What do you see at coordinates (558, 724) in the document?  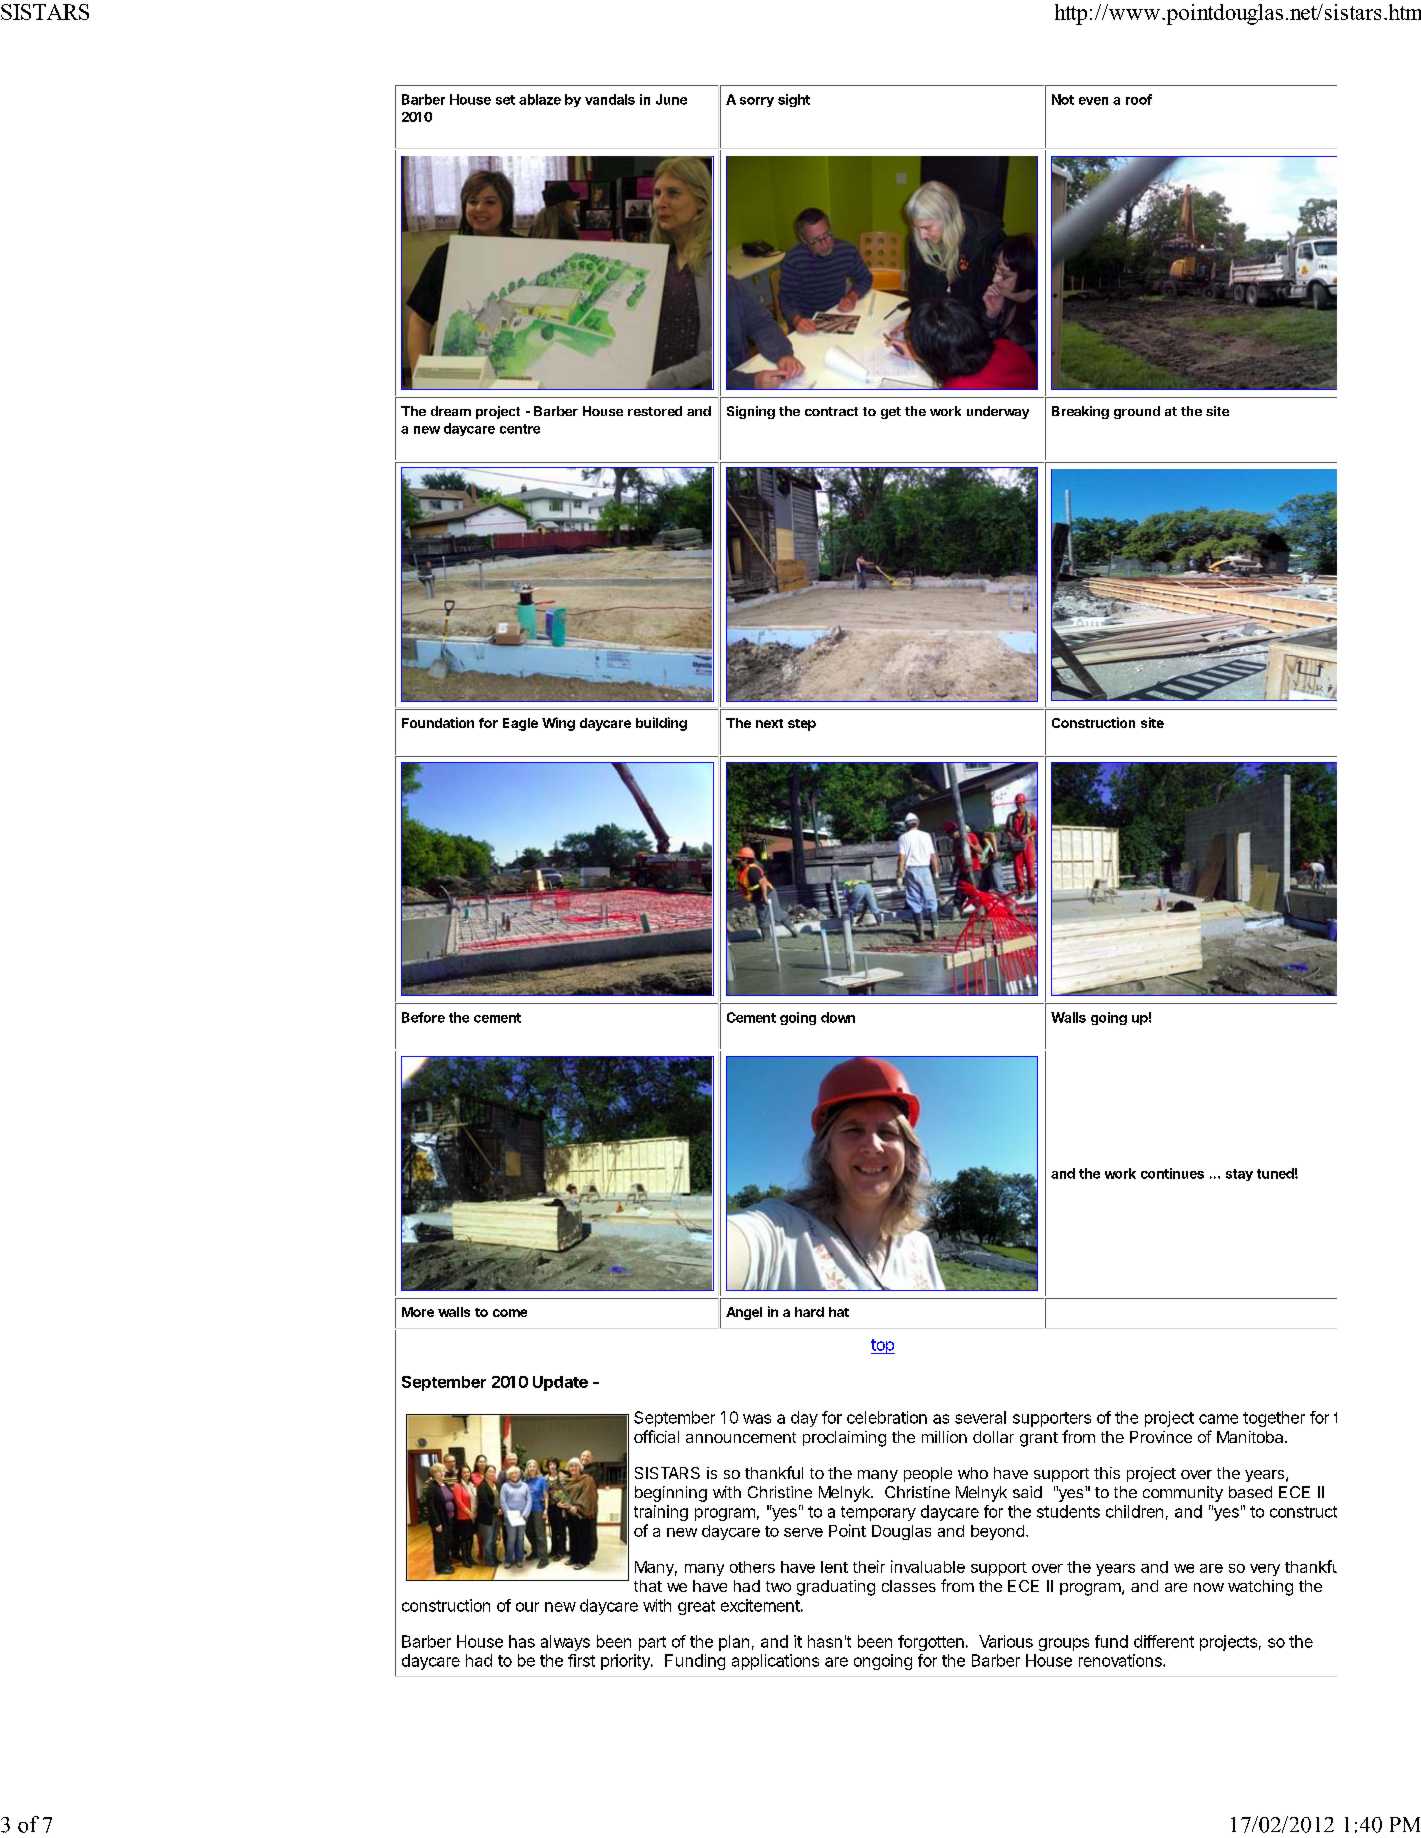 I see `Wing` at bounding box center [558, 724].
